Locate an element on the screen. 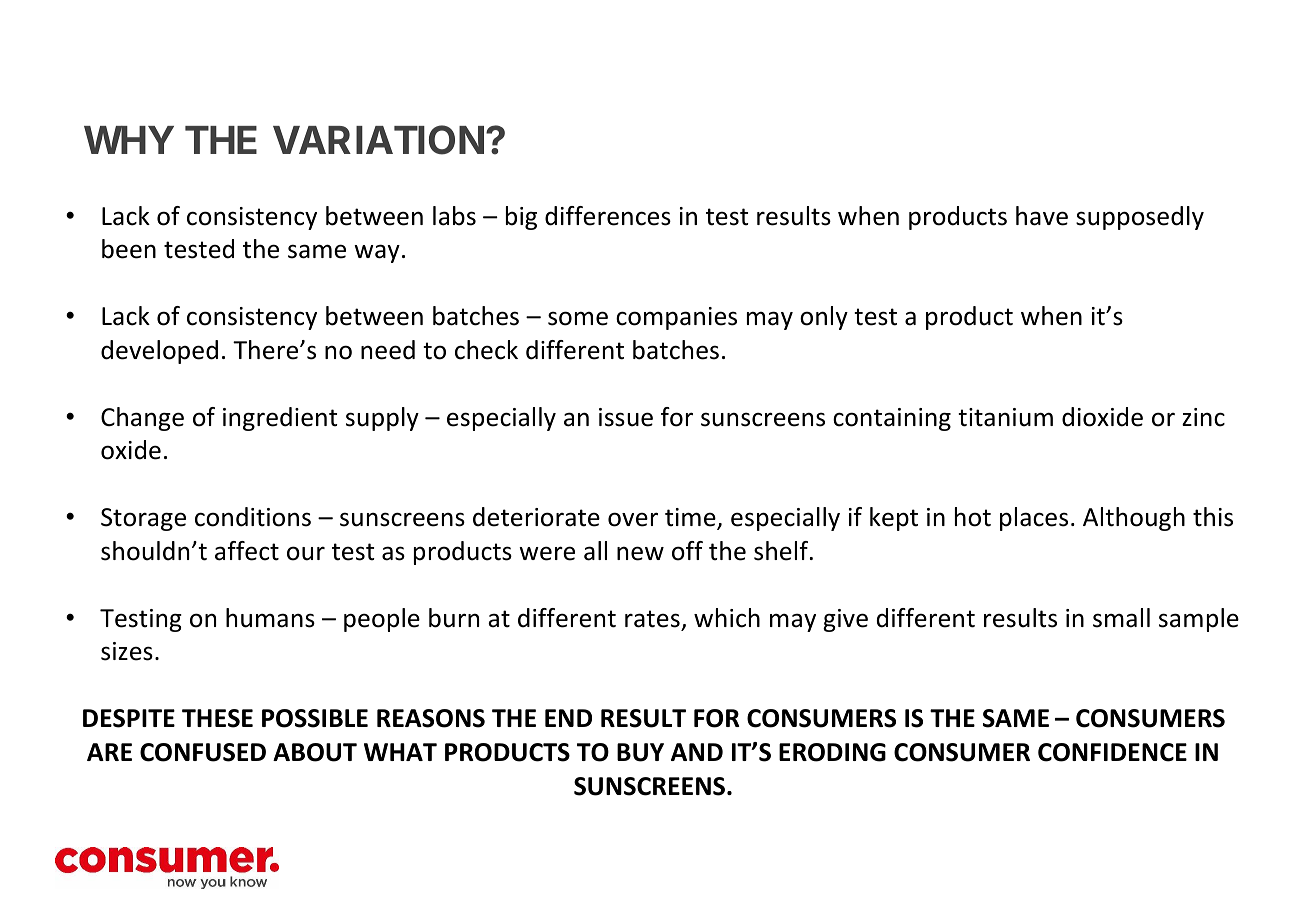  ingredient is located at coordinates (280, 419).
